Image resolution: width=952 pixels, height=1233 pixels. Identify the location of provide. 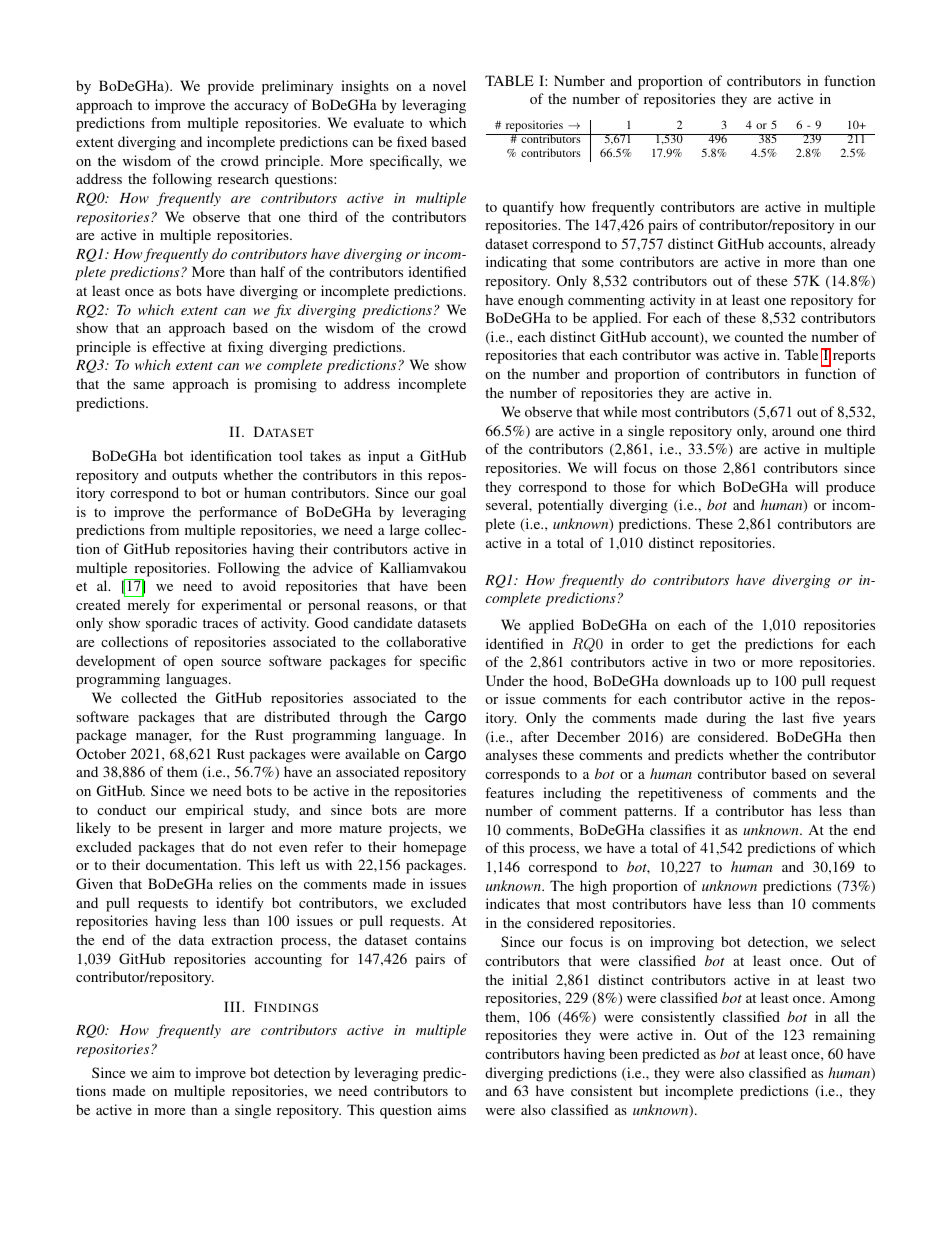
(231, 87).
